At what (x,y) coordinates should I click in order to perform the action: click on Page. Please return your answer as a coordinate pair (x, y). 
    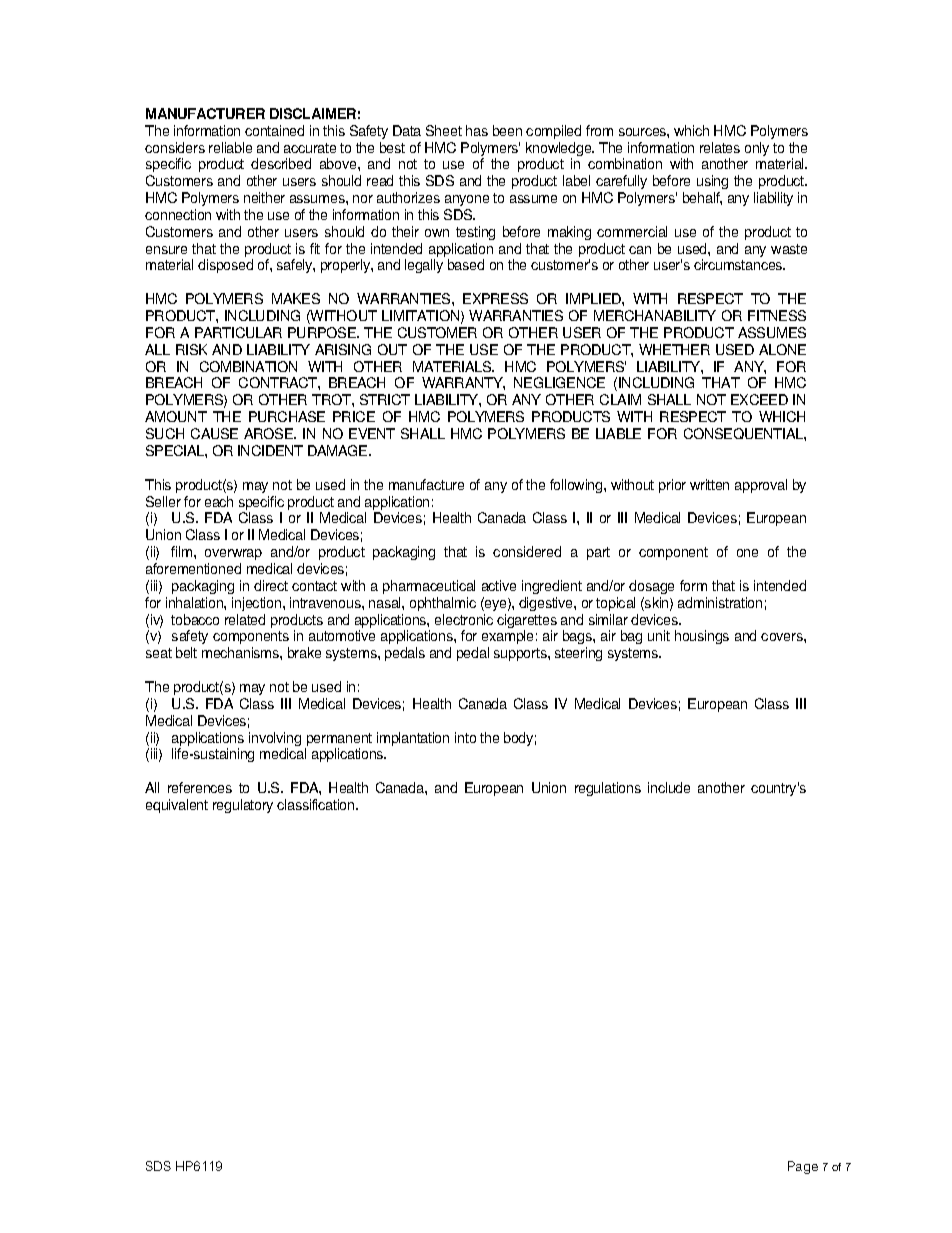
    Looking at the image, I should click on (803, 1167).
